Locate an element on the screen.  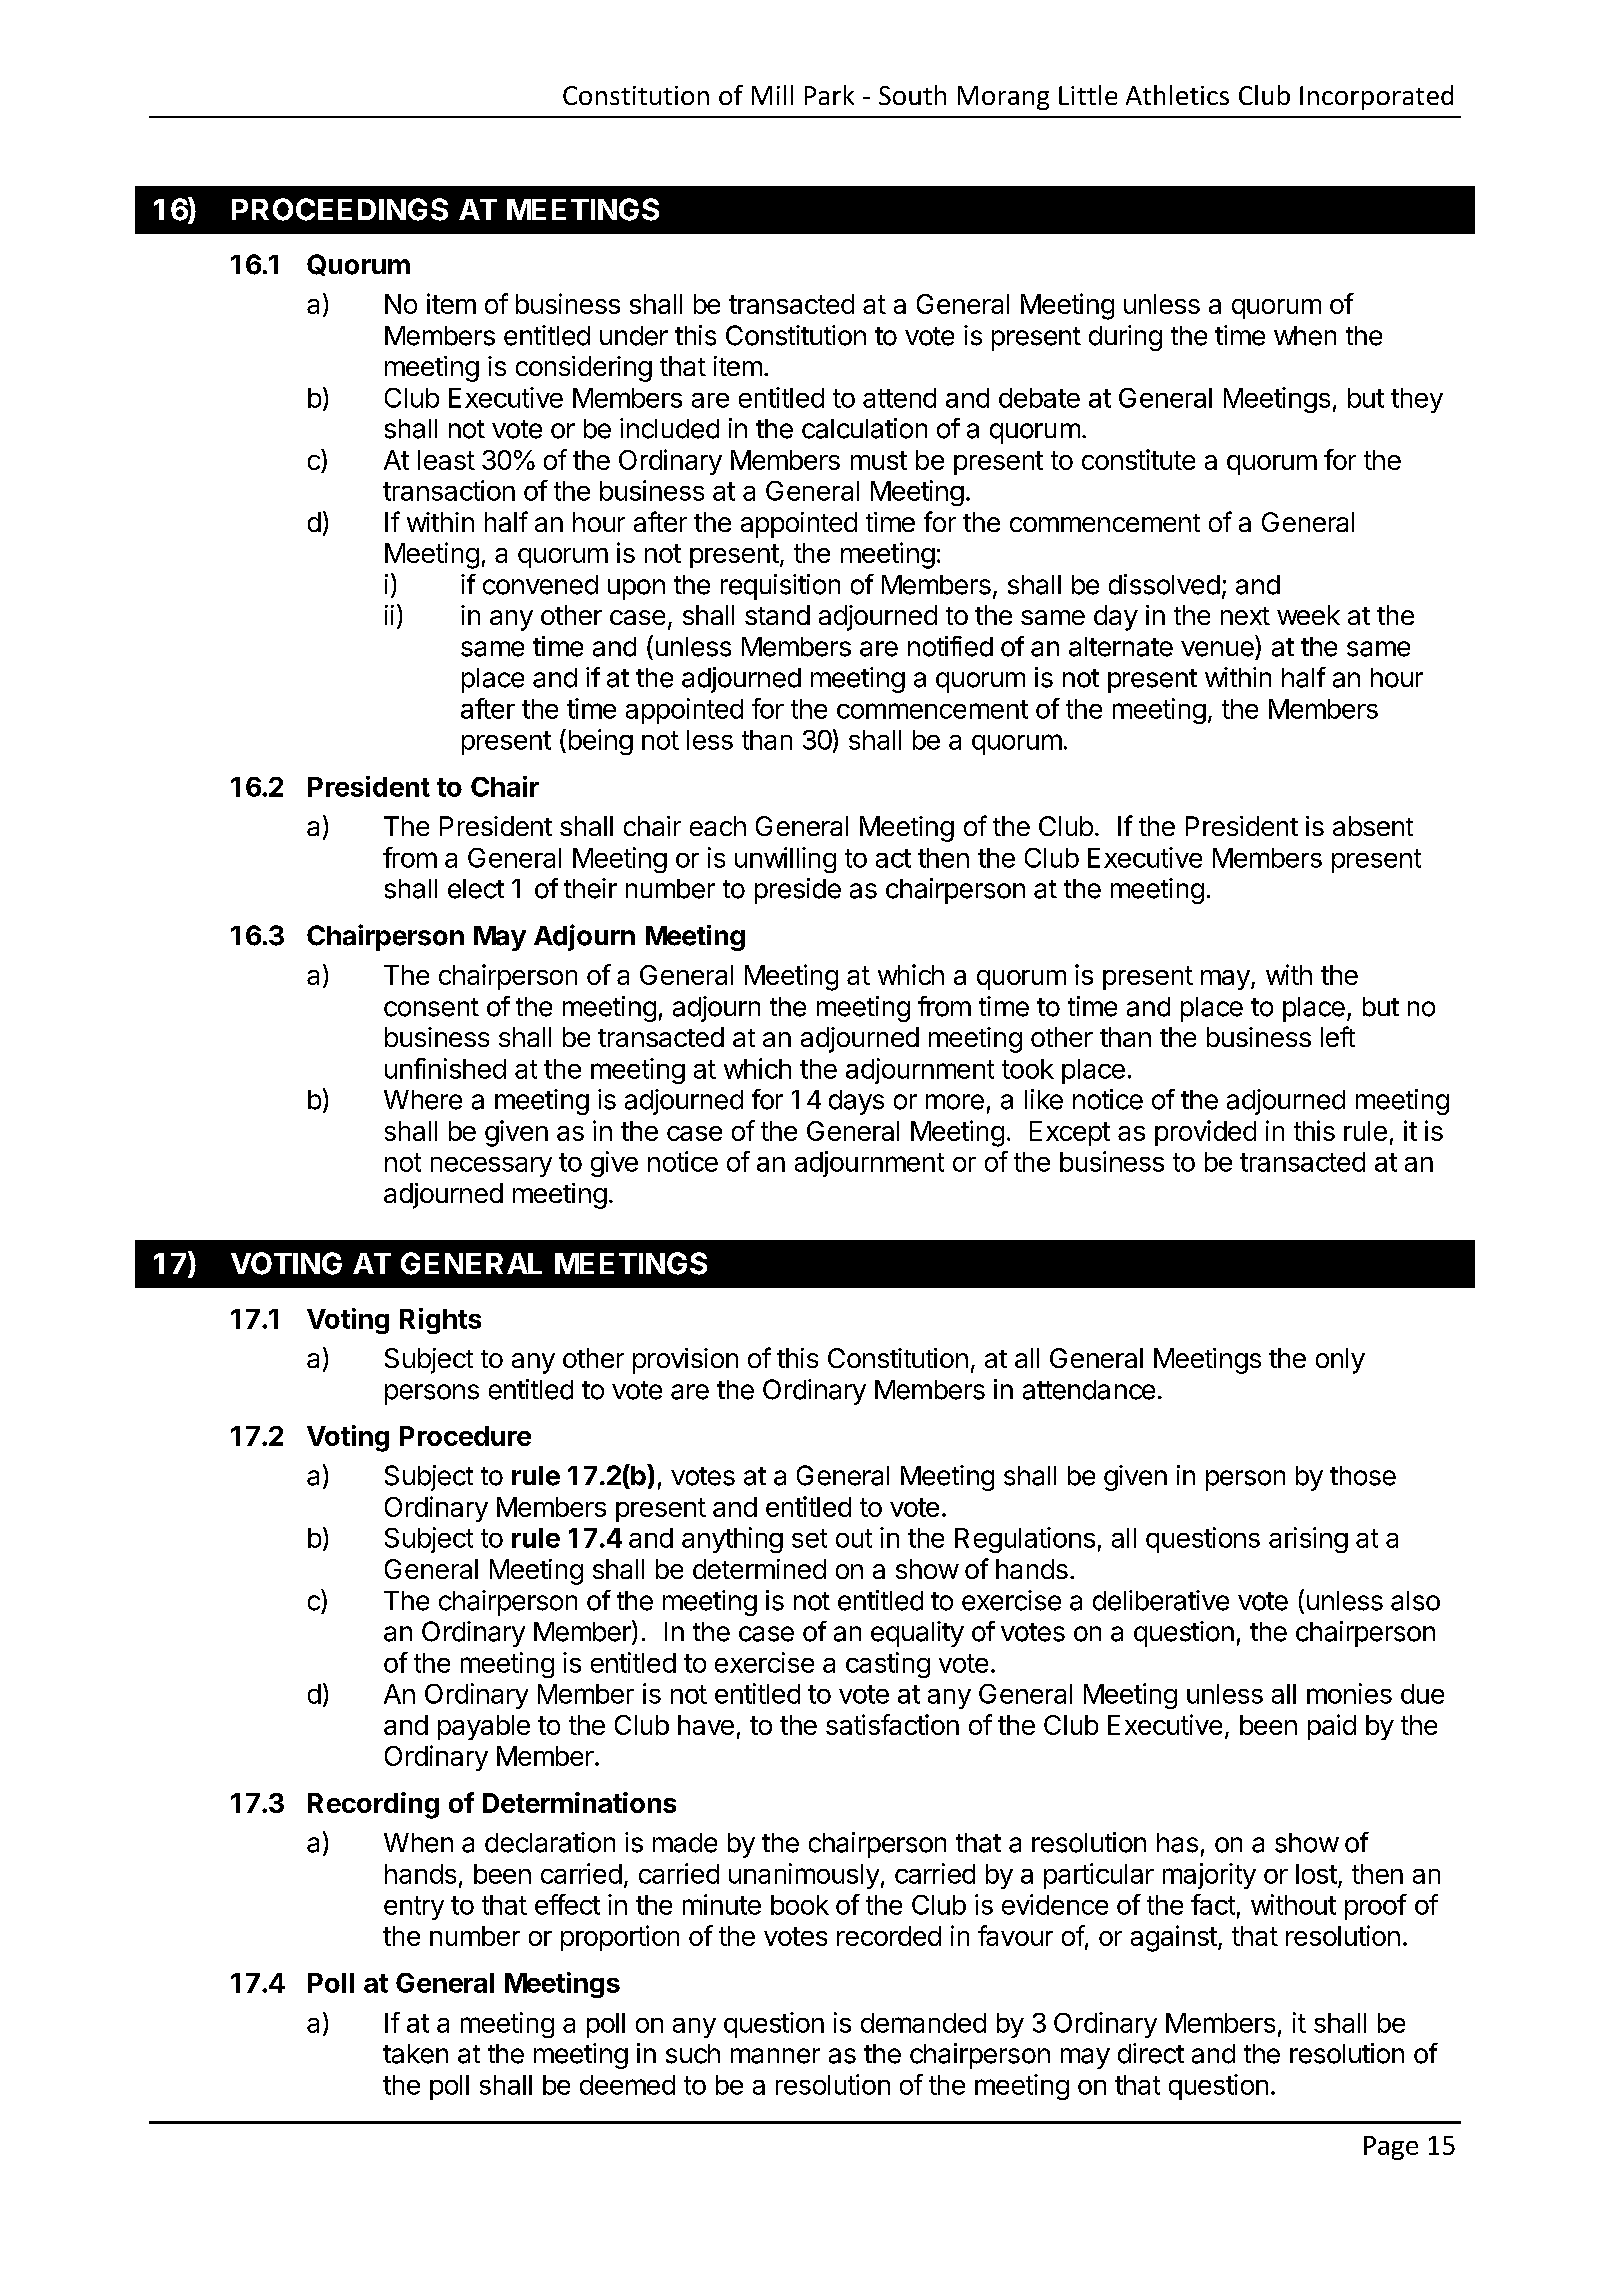
taken is located at coordinates (415, 2054).
